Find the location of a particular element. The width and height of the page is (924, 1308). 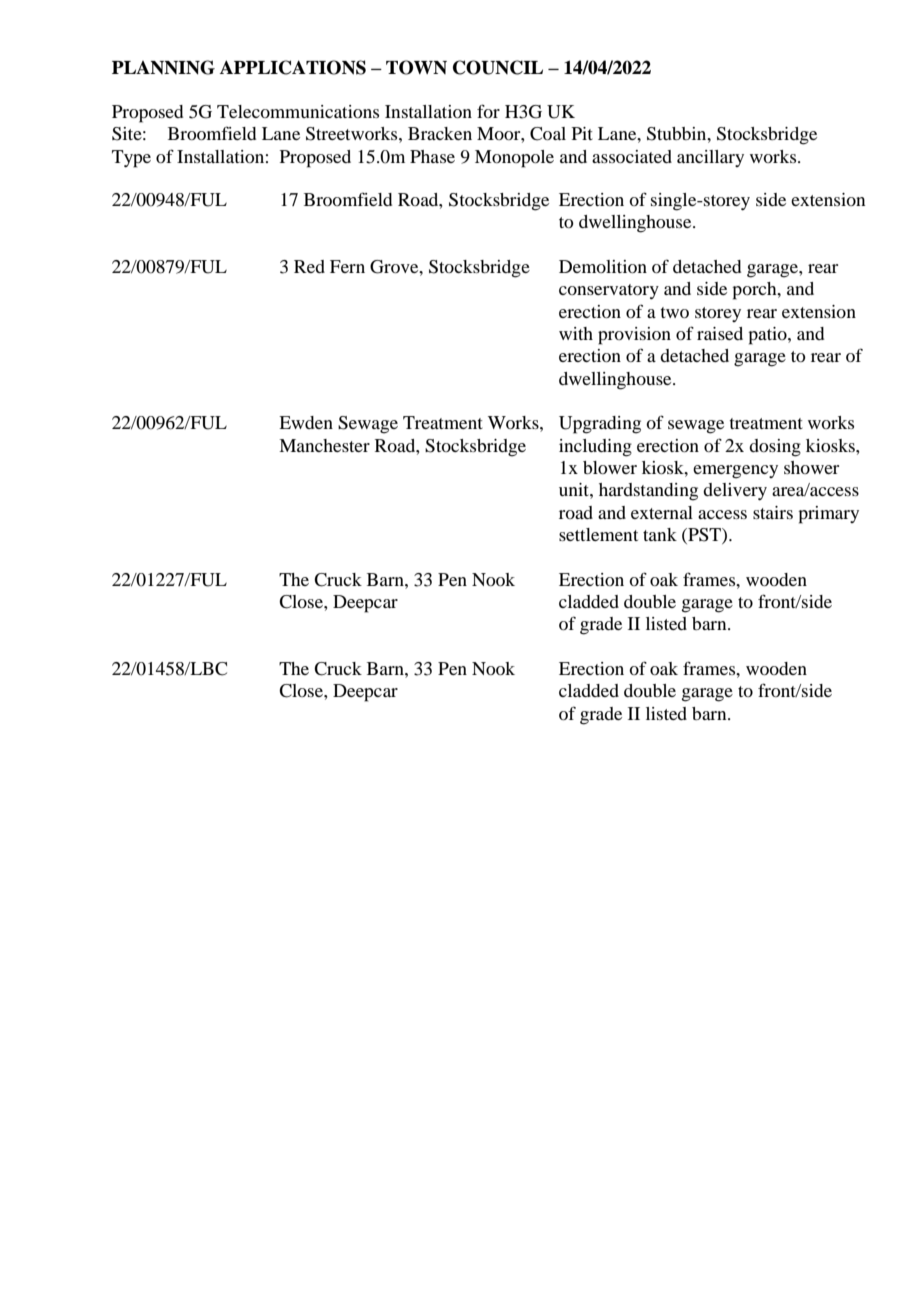

porch is located at coordinates (755, 291).
